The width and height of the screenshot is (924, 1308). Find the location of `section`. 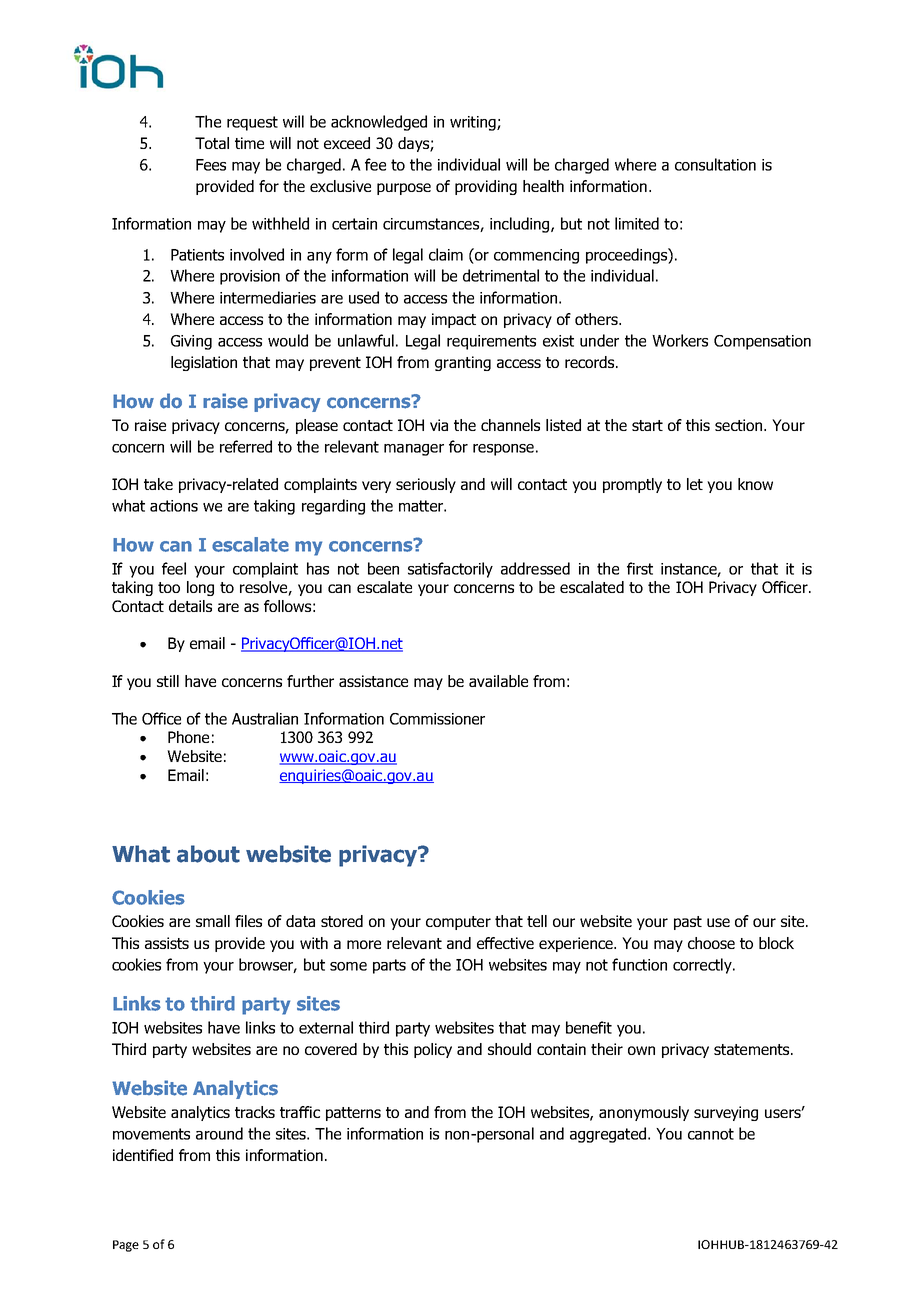

section is located at coordinates (740, 425).
